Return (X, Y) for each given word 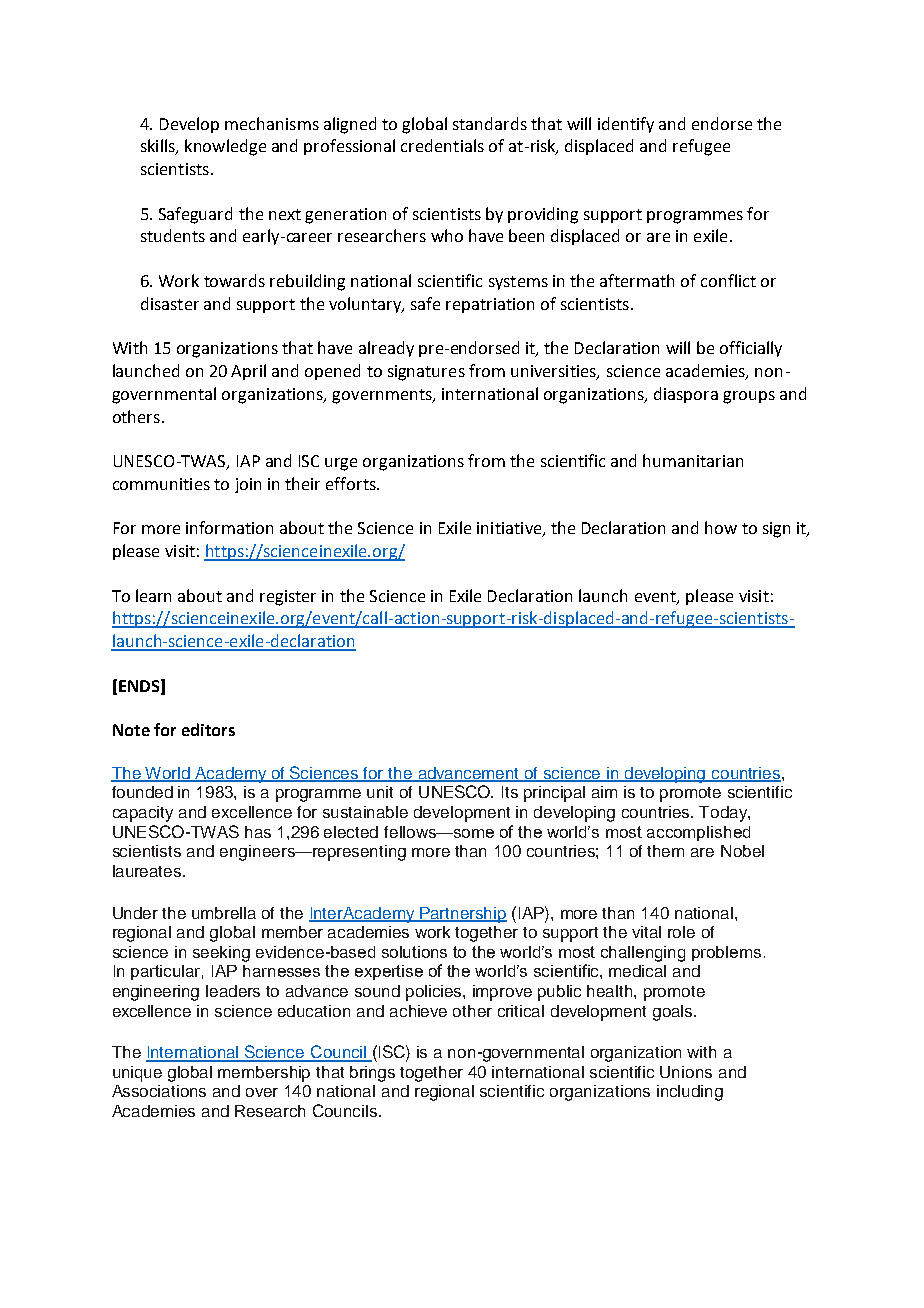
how (721, 527)
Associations (159, 1091)
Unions (686, 1072)
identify (626, 125)
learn (153, 595)
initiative (510, 529)
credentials (442, 145)
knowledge (225, 147)
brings (372, 1074)
